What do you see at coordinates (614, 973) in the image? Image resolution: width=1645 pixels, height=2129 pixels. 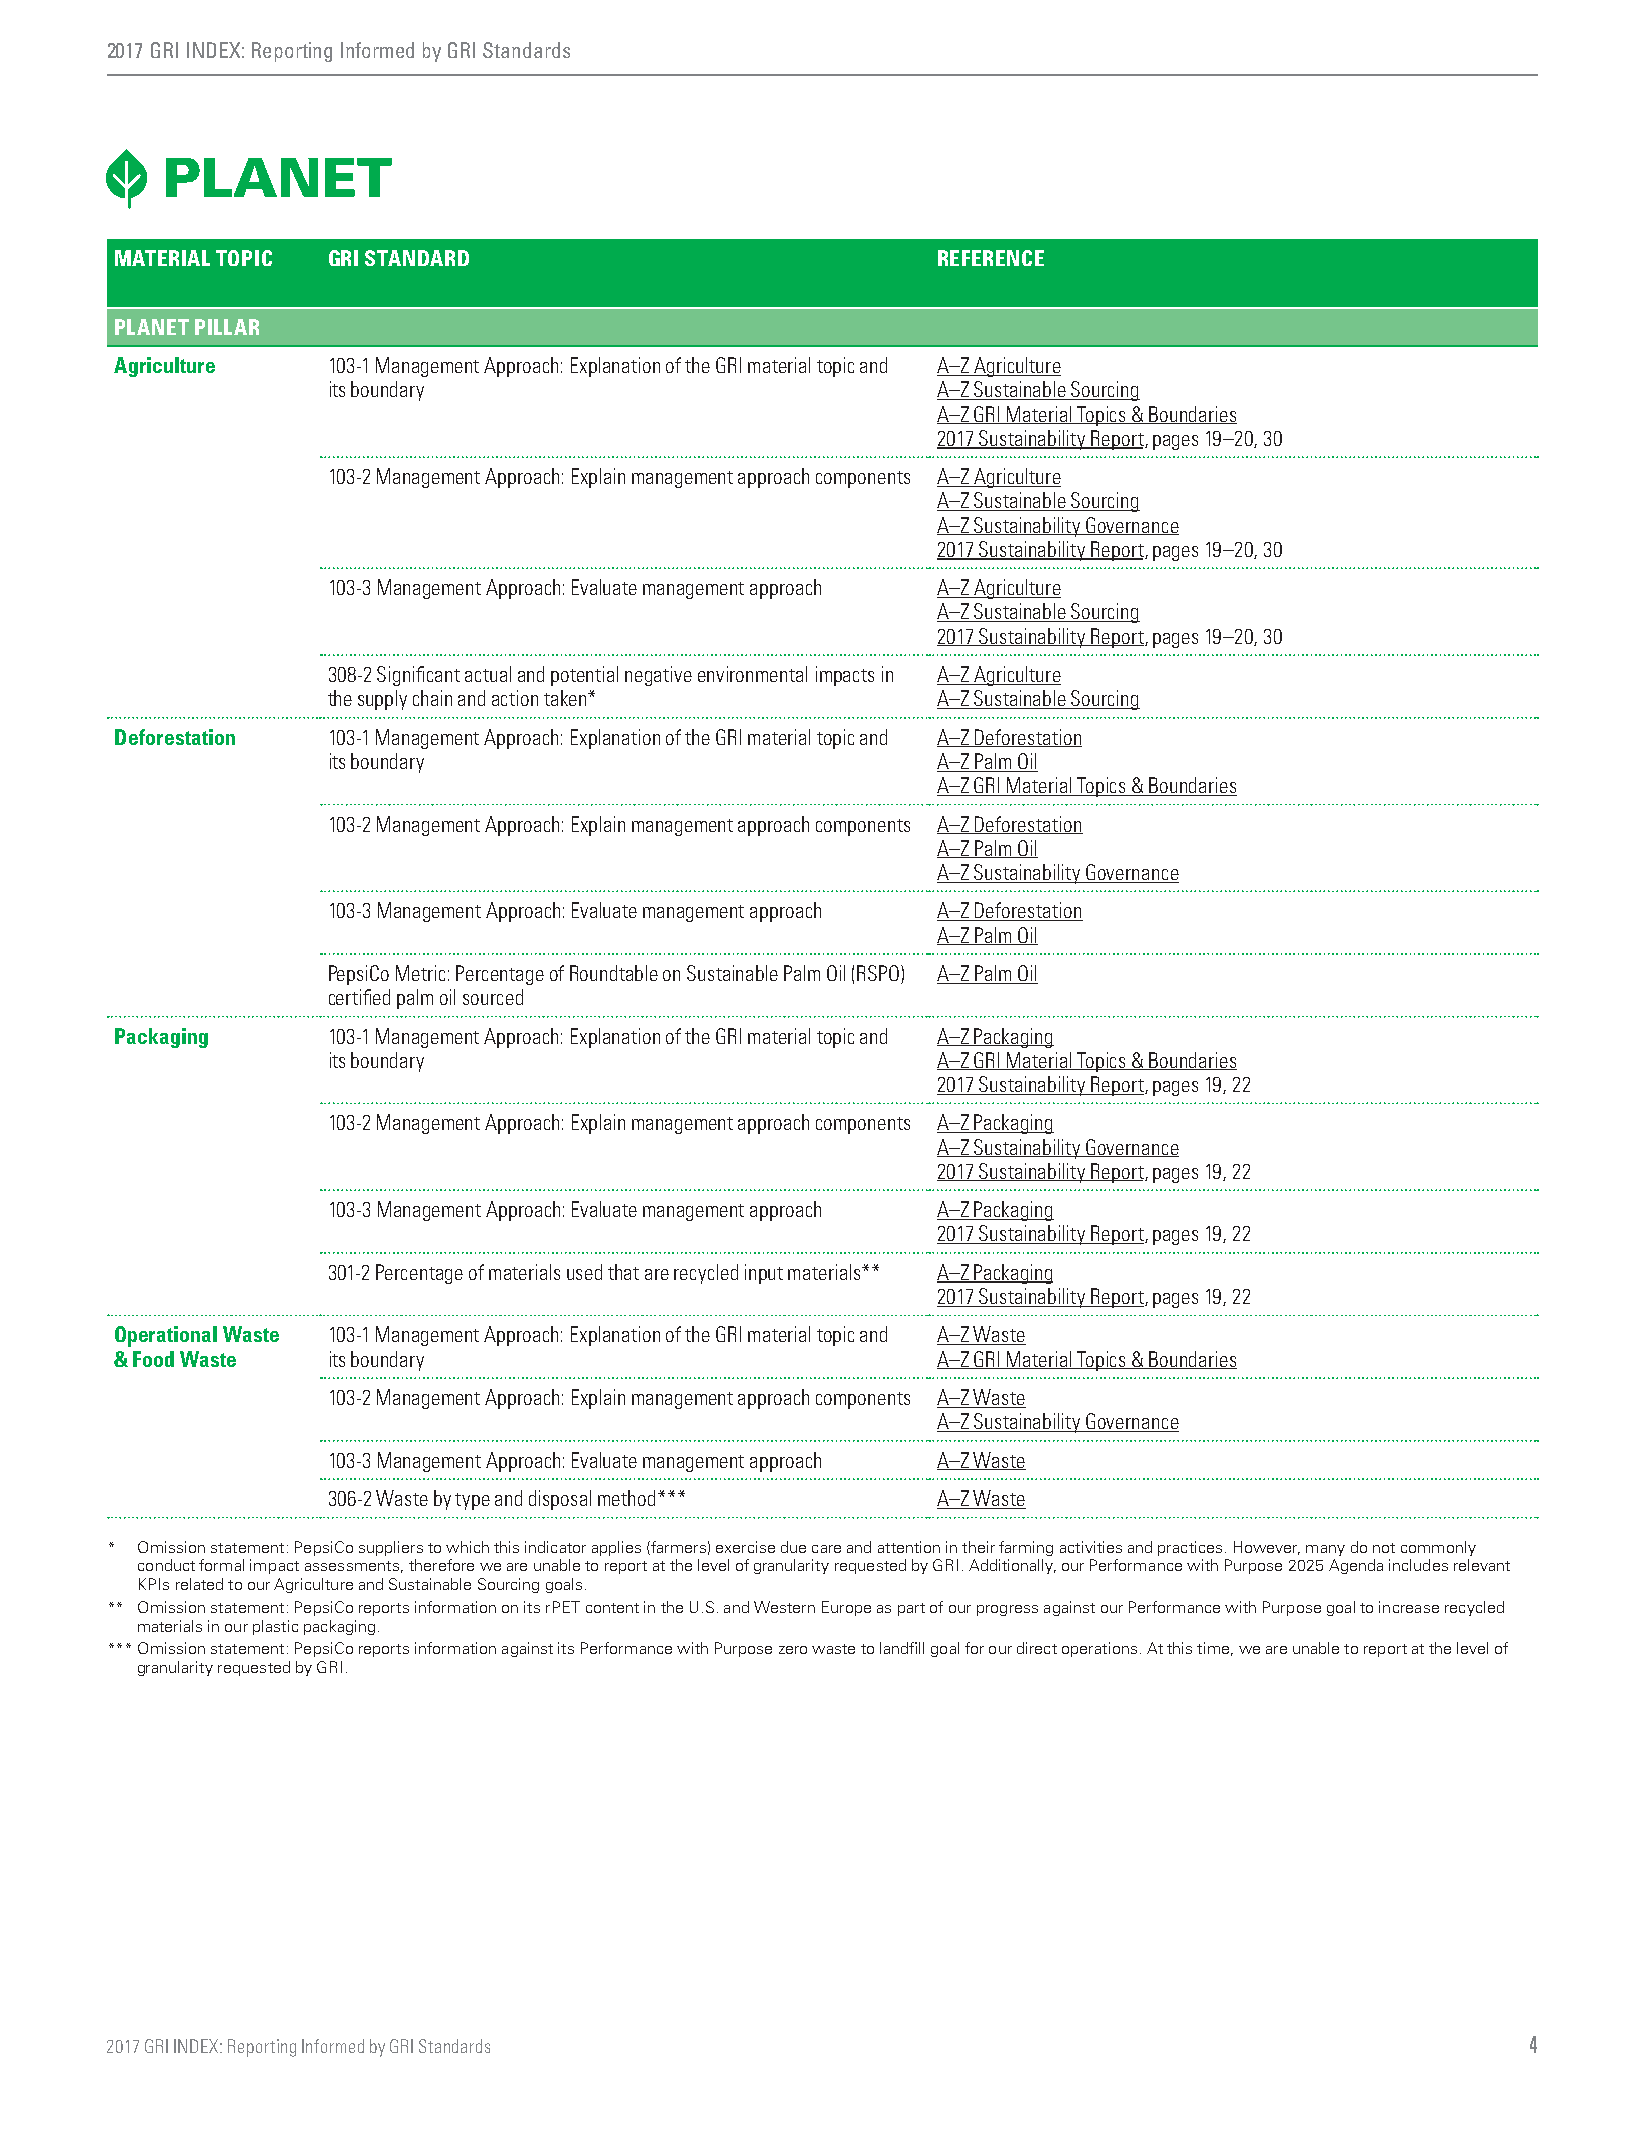 I see `Roundtable` at bounding box center [614, 973].
